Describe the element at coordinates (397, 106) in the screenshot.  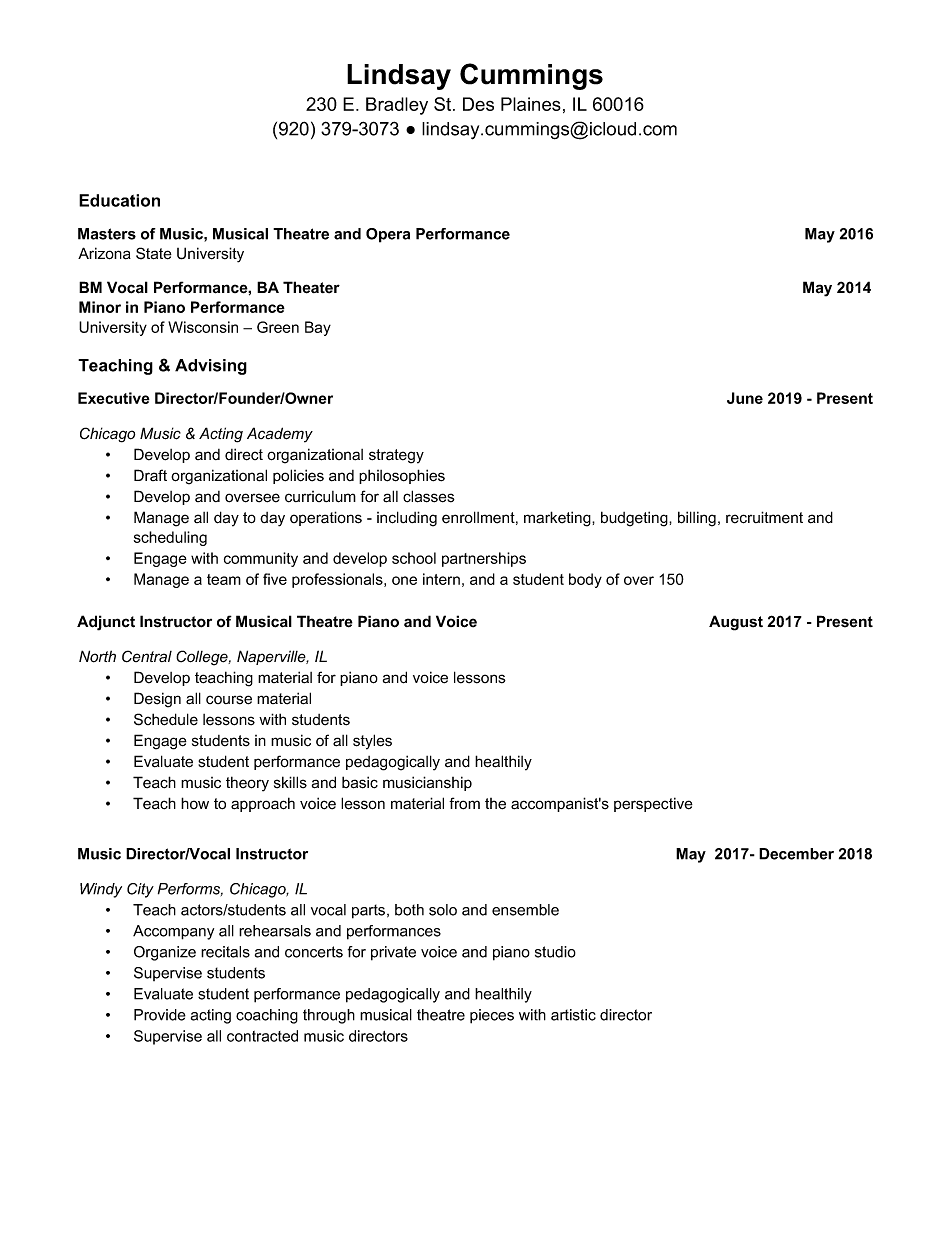
I see `Bradley` at that location.
